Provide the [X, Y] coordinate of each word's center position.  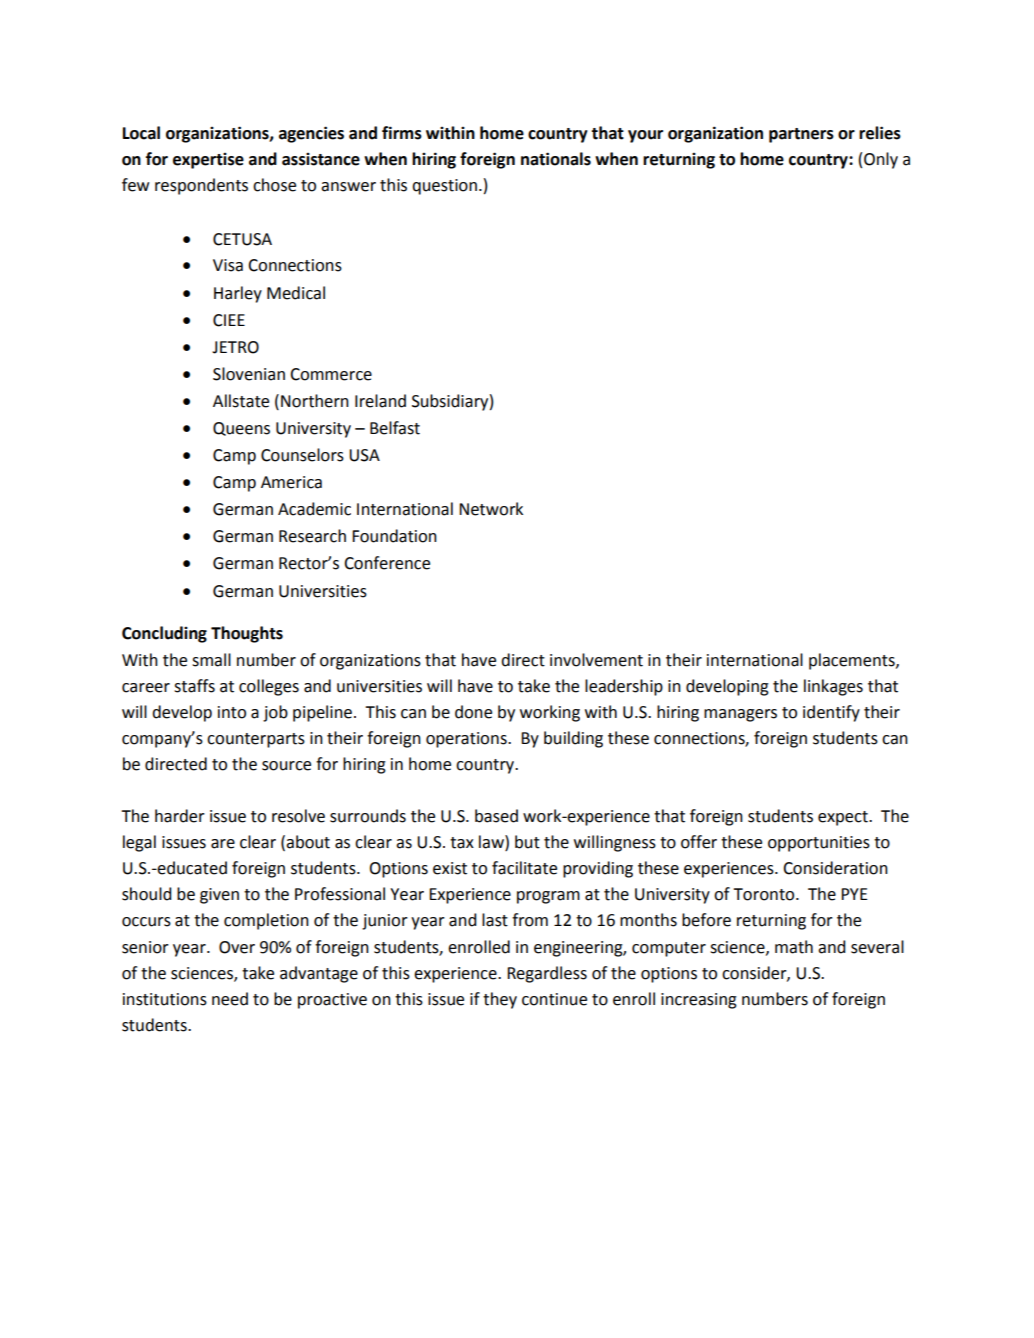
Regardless [547, 974]
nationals [556, 159]
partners [801, 135]
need [230, 999]
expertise [208, 161]
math [794, 947]
